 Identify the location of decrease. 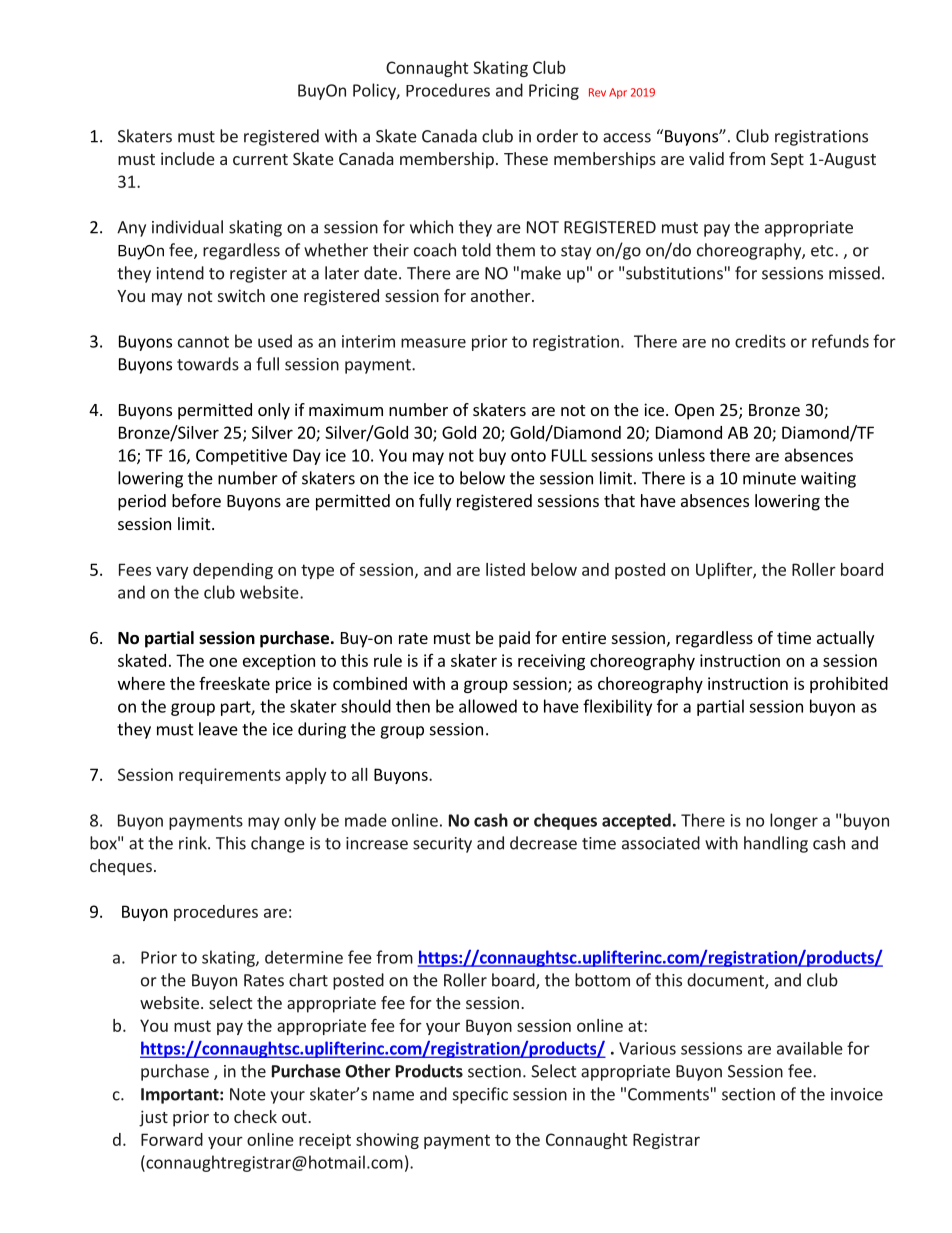
(543, 843).
